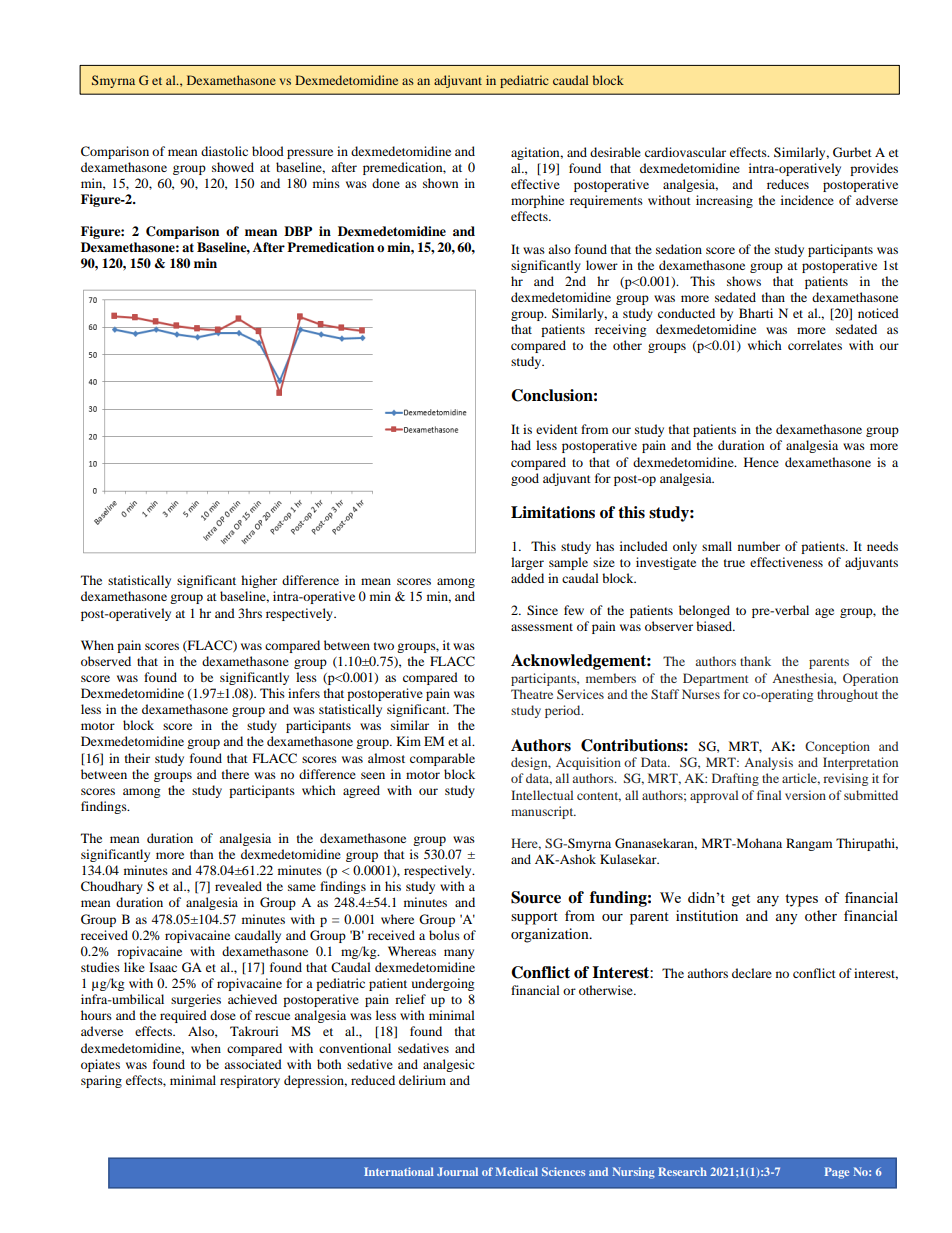 This page has width=952, height=1233. I want to click on Medical, so click(516, 1171).
